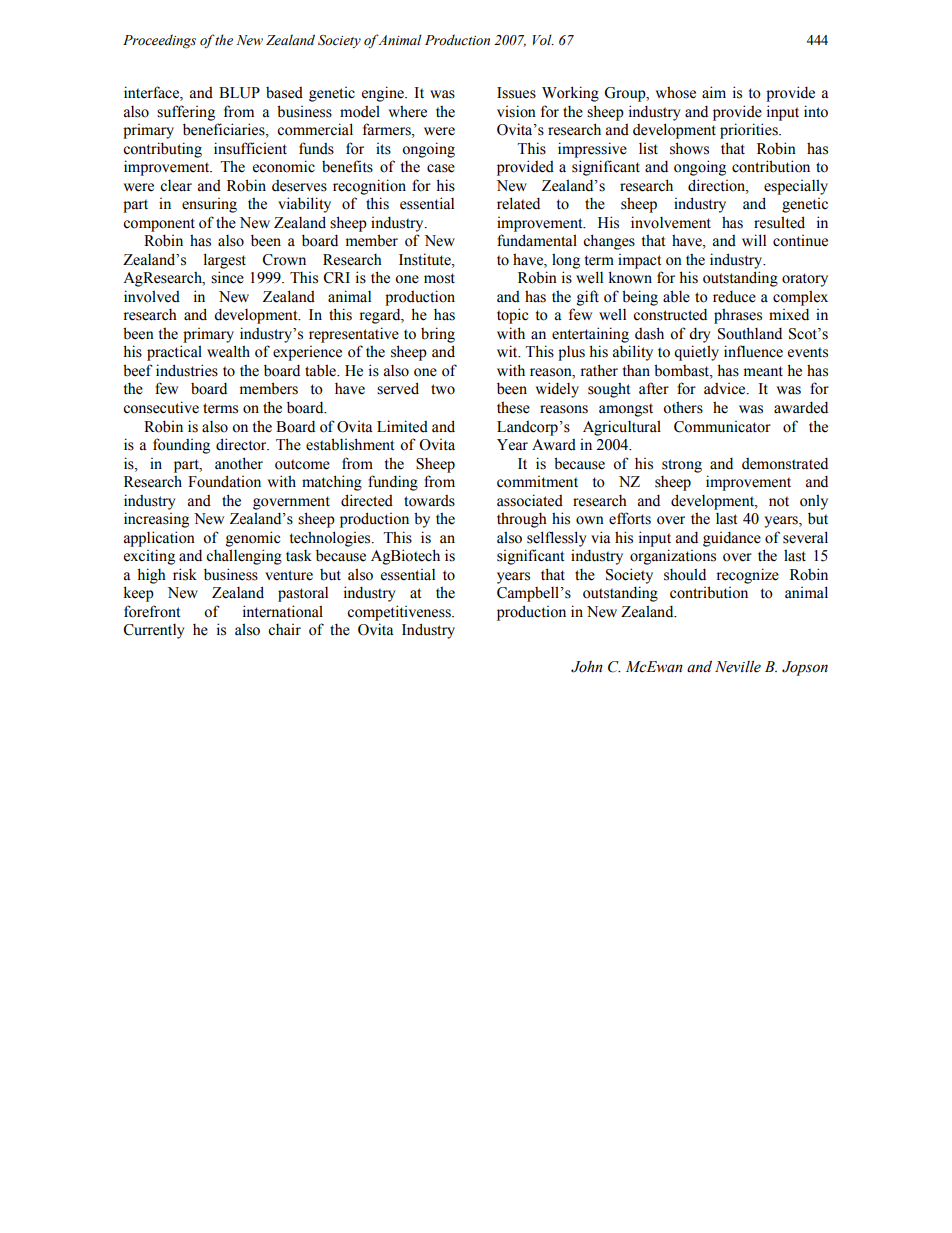 This screenshot has height=1233, width=952. I want to click on aim, so click(714, 92).
